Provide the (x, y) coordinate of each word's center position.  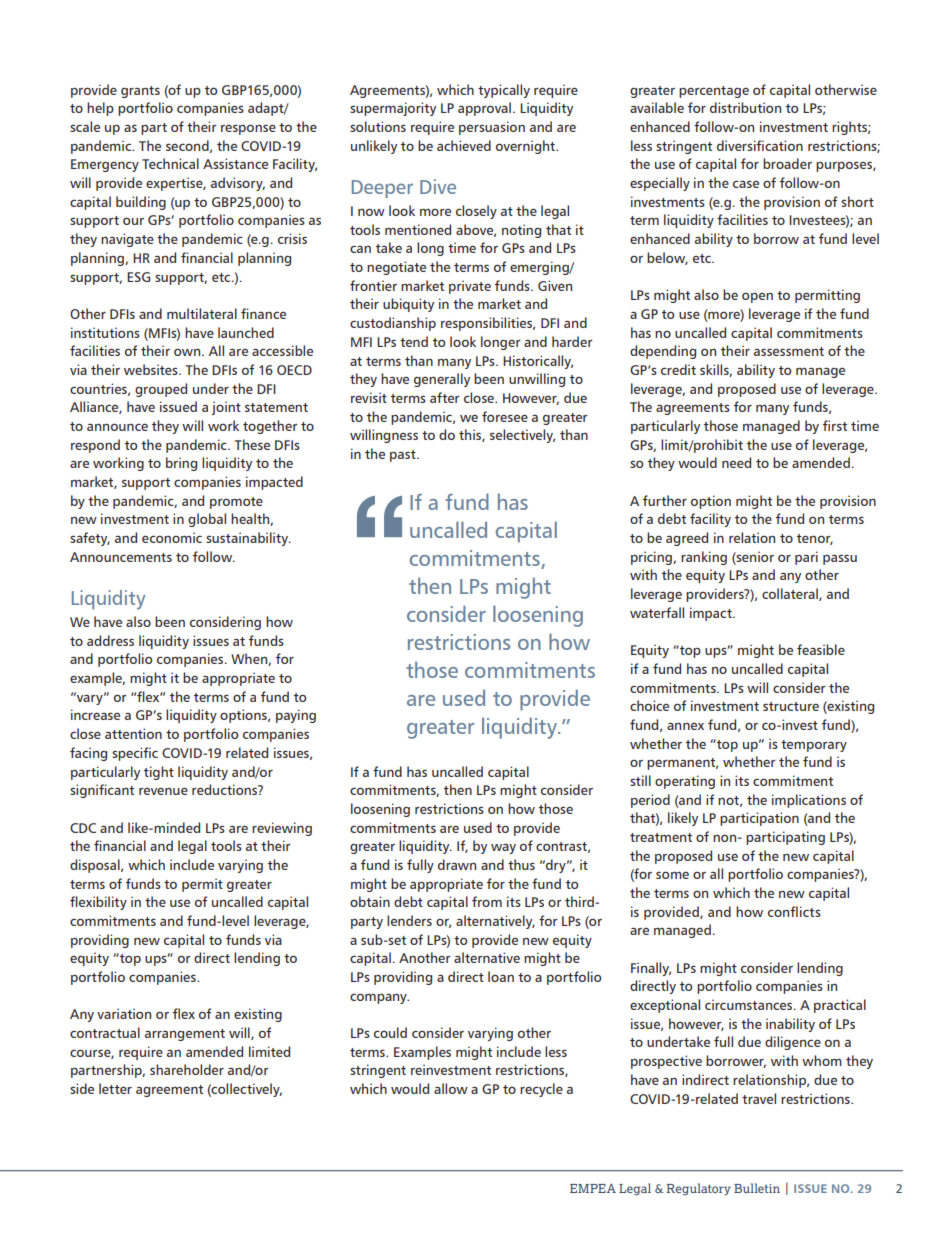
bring (181, 464)
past (404, 456)
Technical (170, 163)
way (503, 849)
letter (115, 1088)
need (736, 462)
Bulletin (757, 1188)
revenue (163, 791)
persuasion (492, 128)
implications (809, 801)
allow (451, 1088)
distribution (745, 107)
